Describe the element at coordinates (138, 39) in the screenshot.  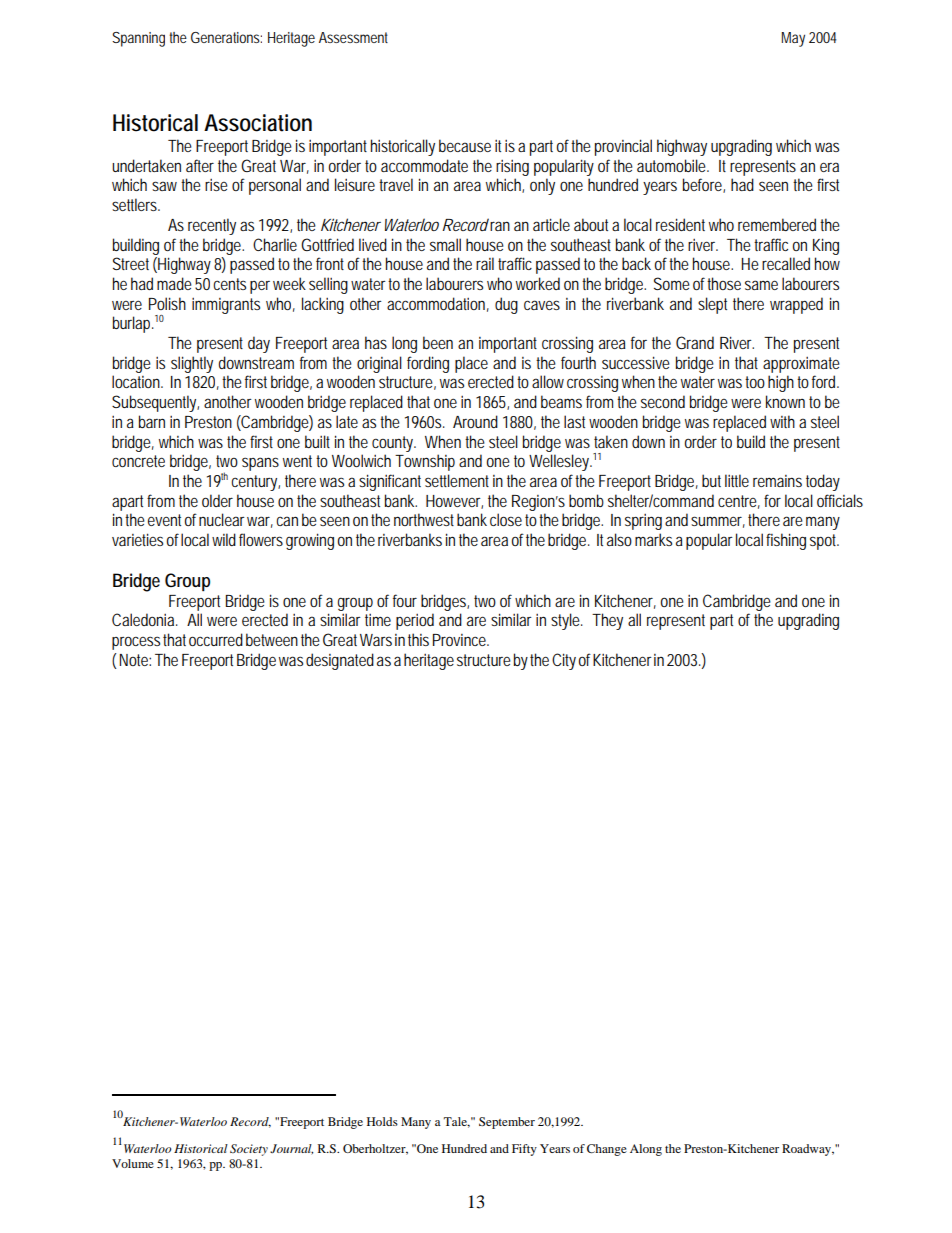
I see `Spanning` at that location.
